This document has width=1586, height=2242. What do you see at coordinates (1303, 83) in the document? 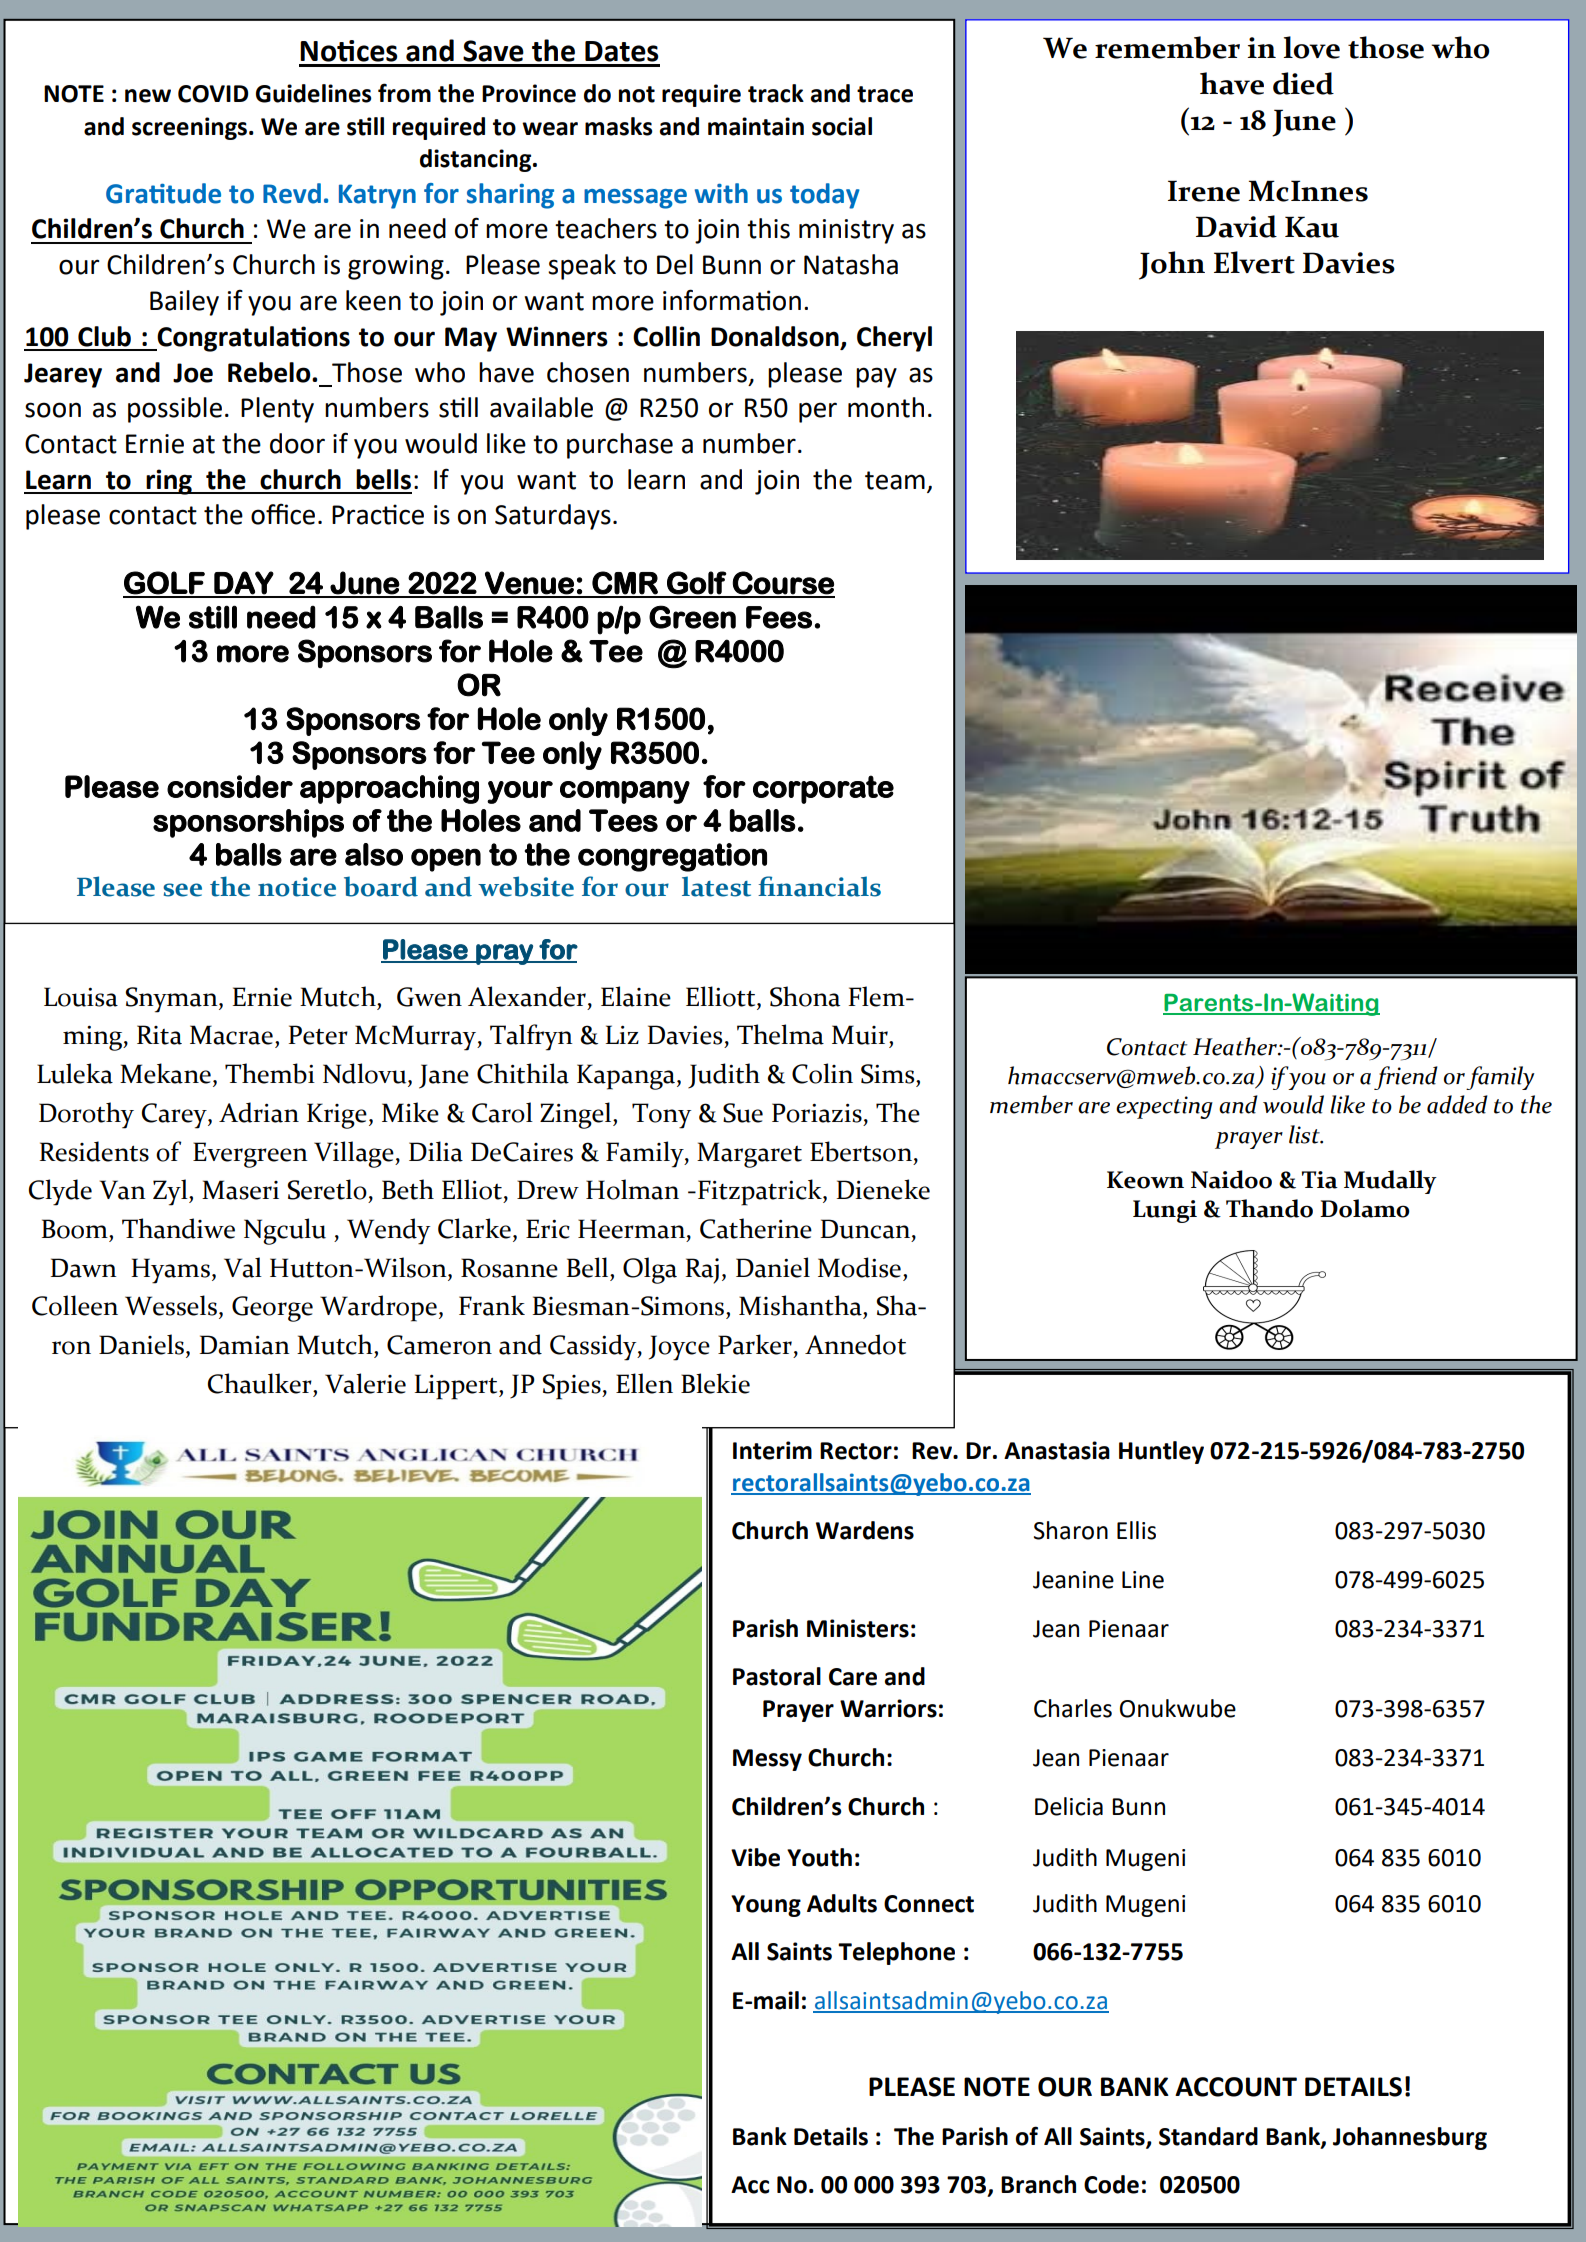
I see `died` at bounding box center [1303, 83].
